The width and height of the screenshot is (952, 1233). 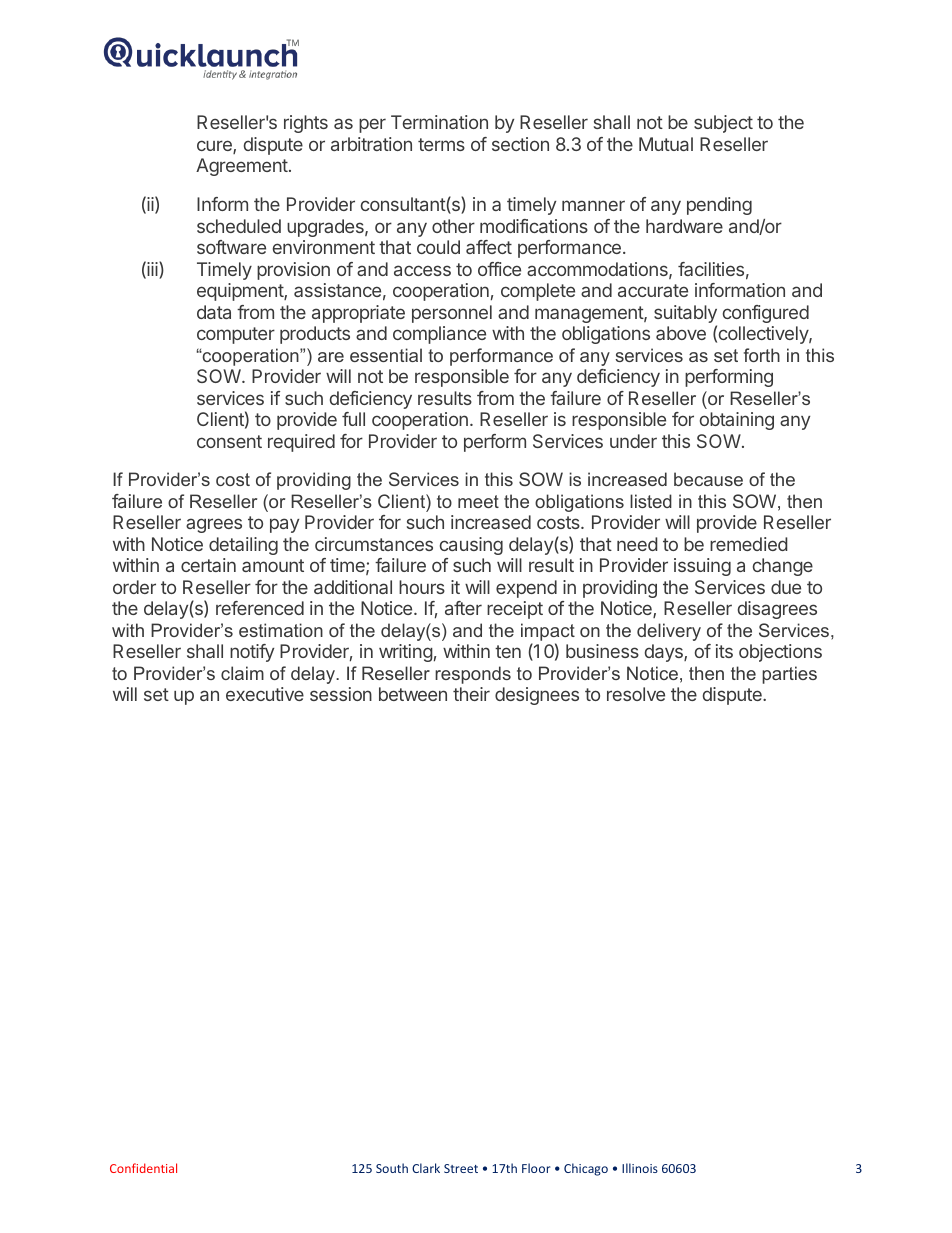 What do you see at coordinates (478, 501) in the screenshot?
I see `meet` at bounding box center [478, 501].
